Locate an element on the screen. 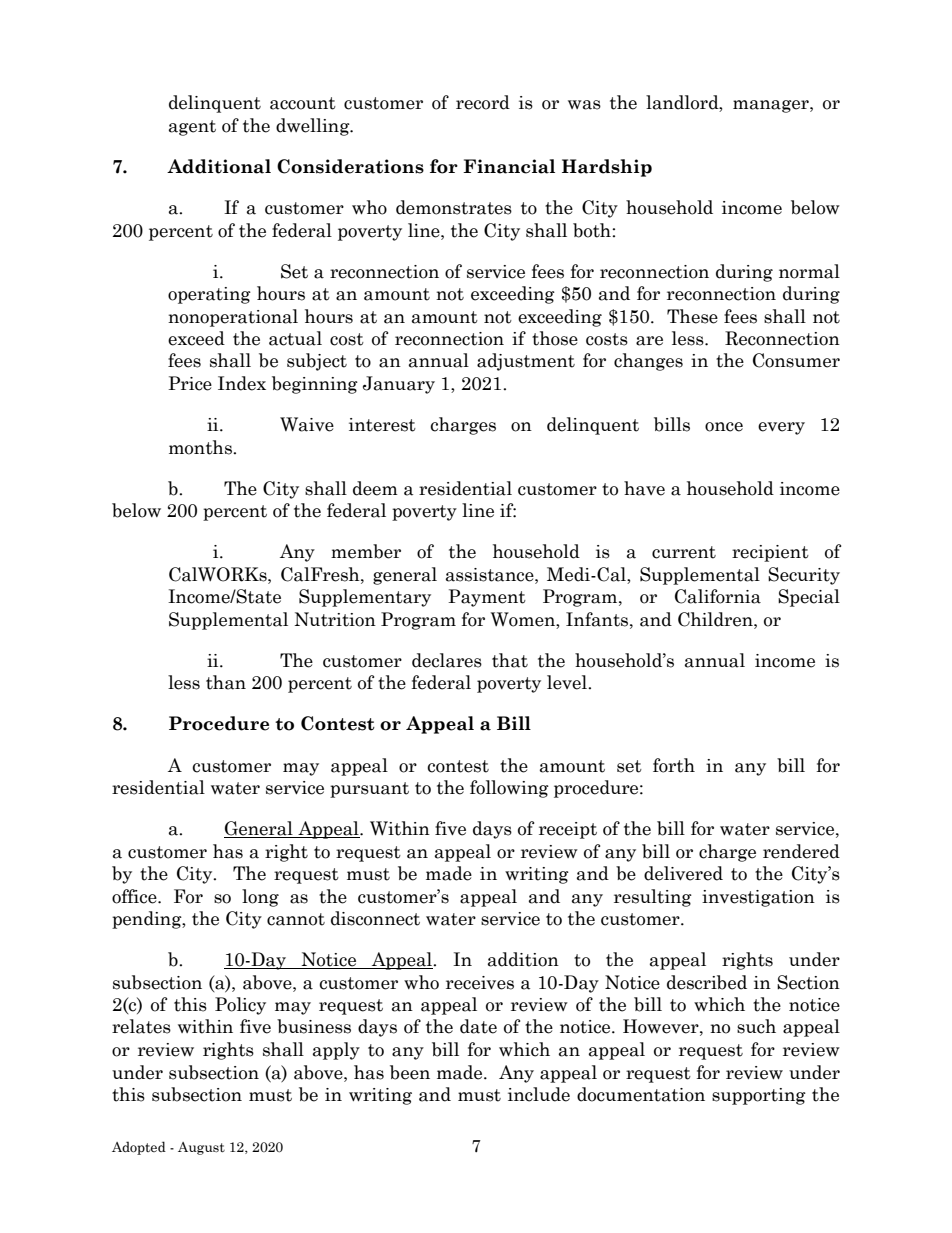  once is located at coordinates (724, 427).
